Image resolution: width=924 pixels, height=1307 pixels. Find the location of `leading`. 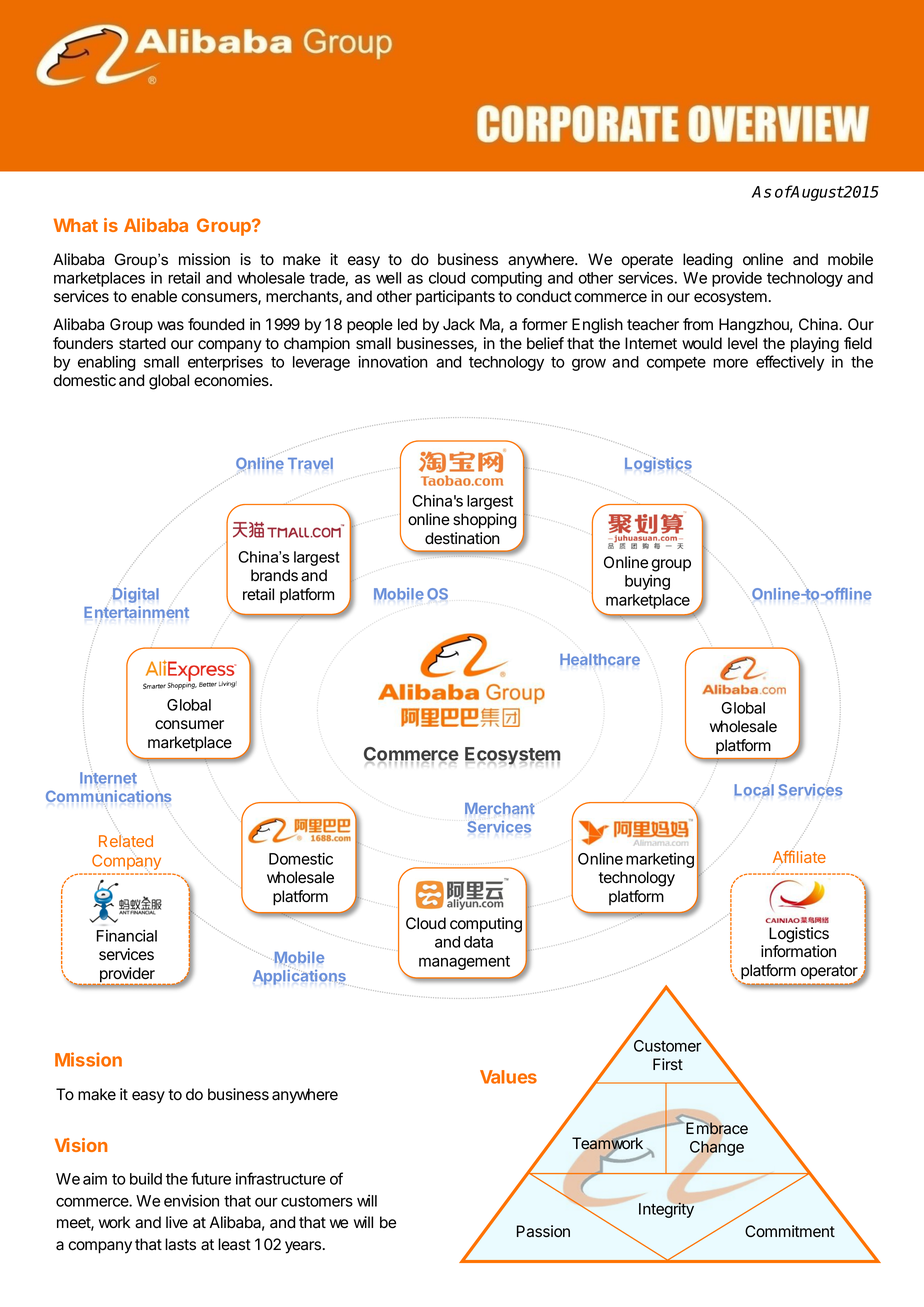

leading is located at coordinates (708, 261).
